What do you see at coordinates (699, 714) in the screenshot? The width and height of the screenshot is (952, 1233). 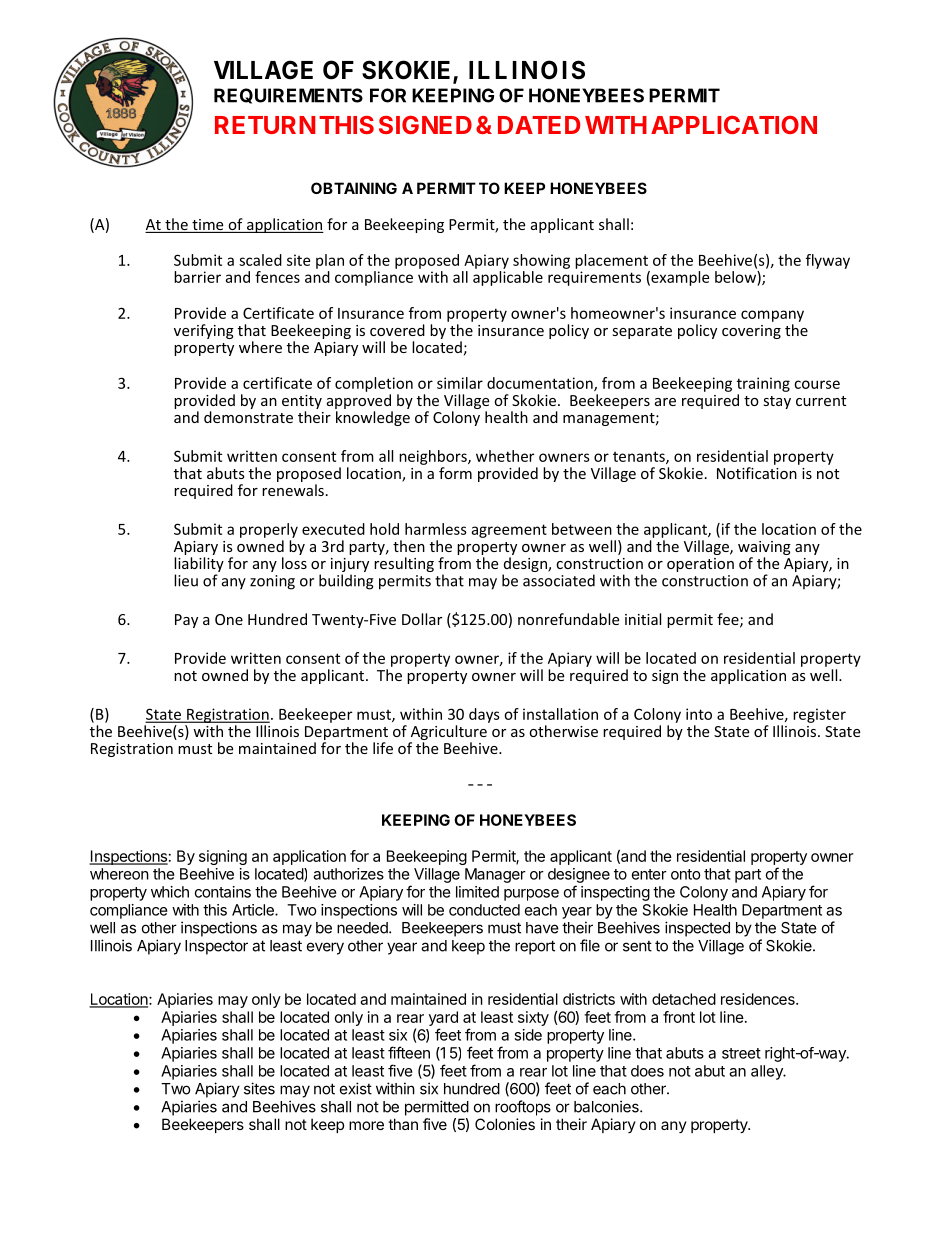 I see `into` at bounding box center [699, 714].
